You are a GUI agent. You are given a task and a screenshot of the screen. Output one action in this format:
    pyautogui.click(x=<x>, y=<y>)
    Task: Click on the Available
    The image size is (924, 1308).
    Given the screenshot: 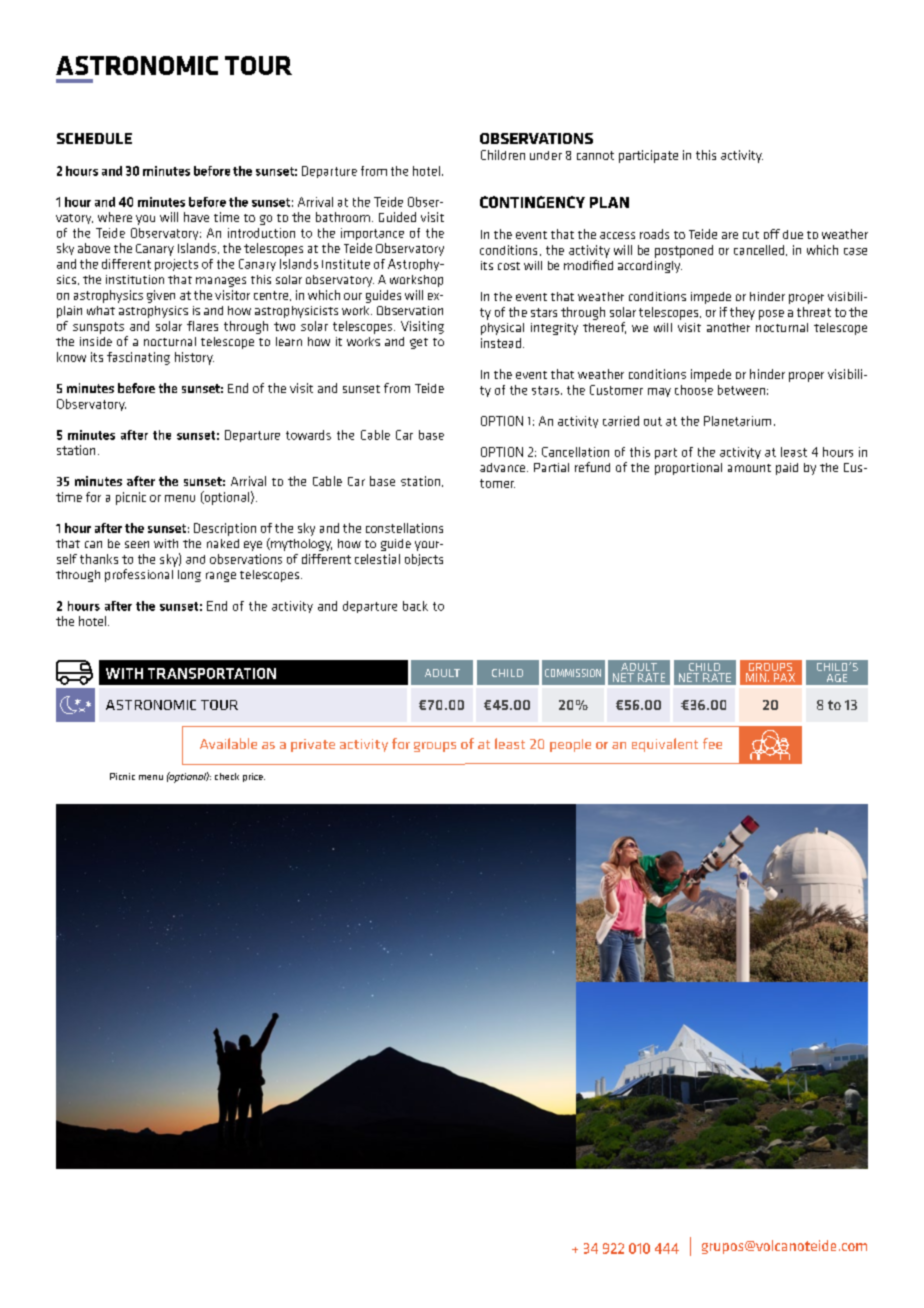 What is the action you would take?
    pyautogui.click(x=228, y=743)
